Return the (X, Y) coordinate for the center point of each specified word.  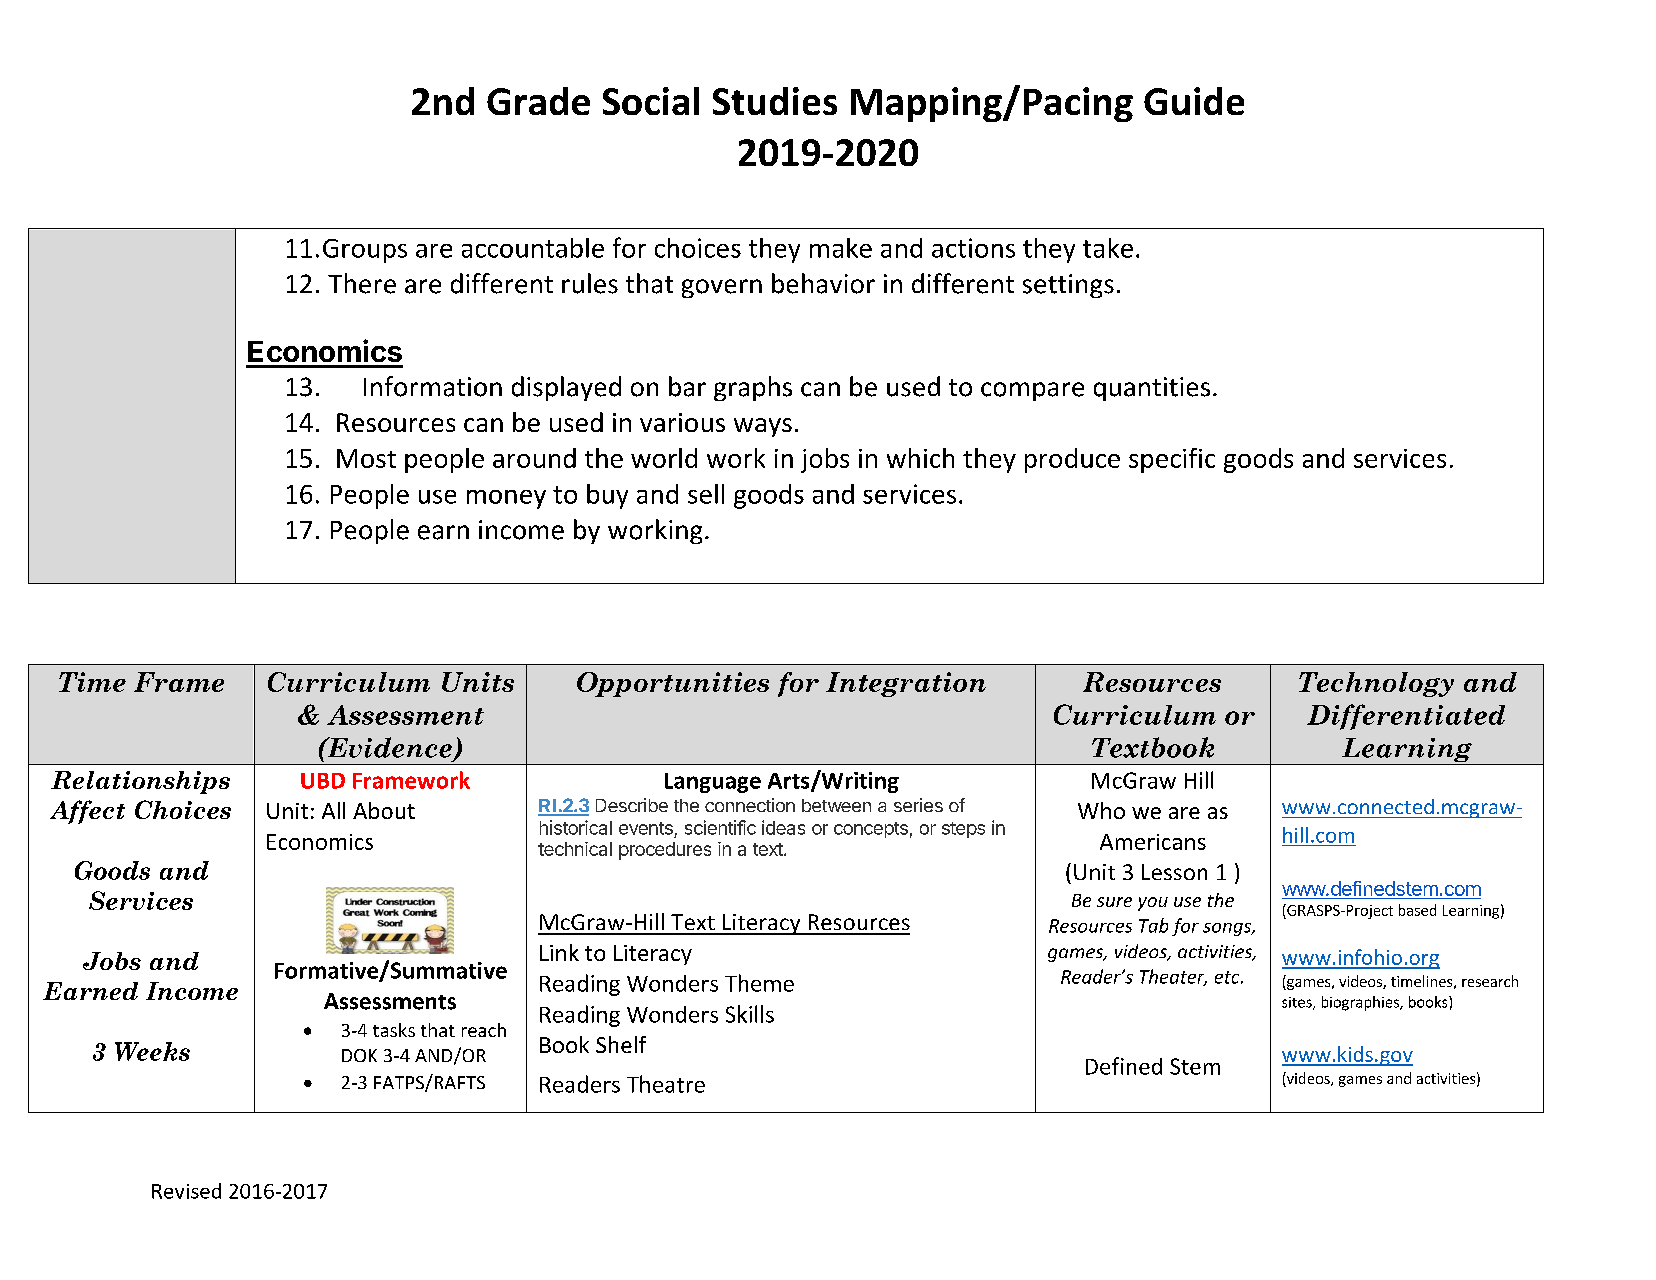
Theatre (666, 1084)
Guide (1194, 101)
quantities (1152, 389)
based (1417, 910)
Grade (538, 101)
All (333, 810)
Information (433, 386)
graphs (753, 388)
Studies (775, 101)
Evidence (388, 747)
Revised (186, 1191)
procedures (665, 851)
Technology (1376, 684)
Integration (906, 684)
